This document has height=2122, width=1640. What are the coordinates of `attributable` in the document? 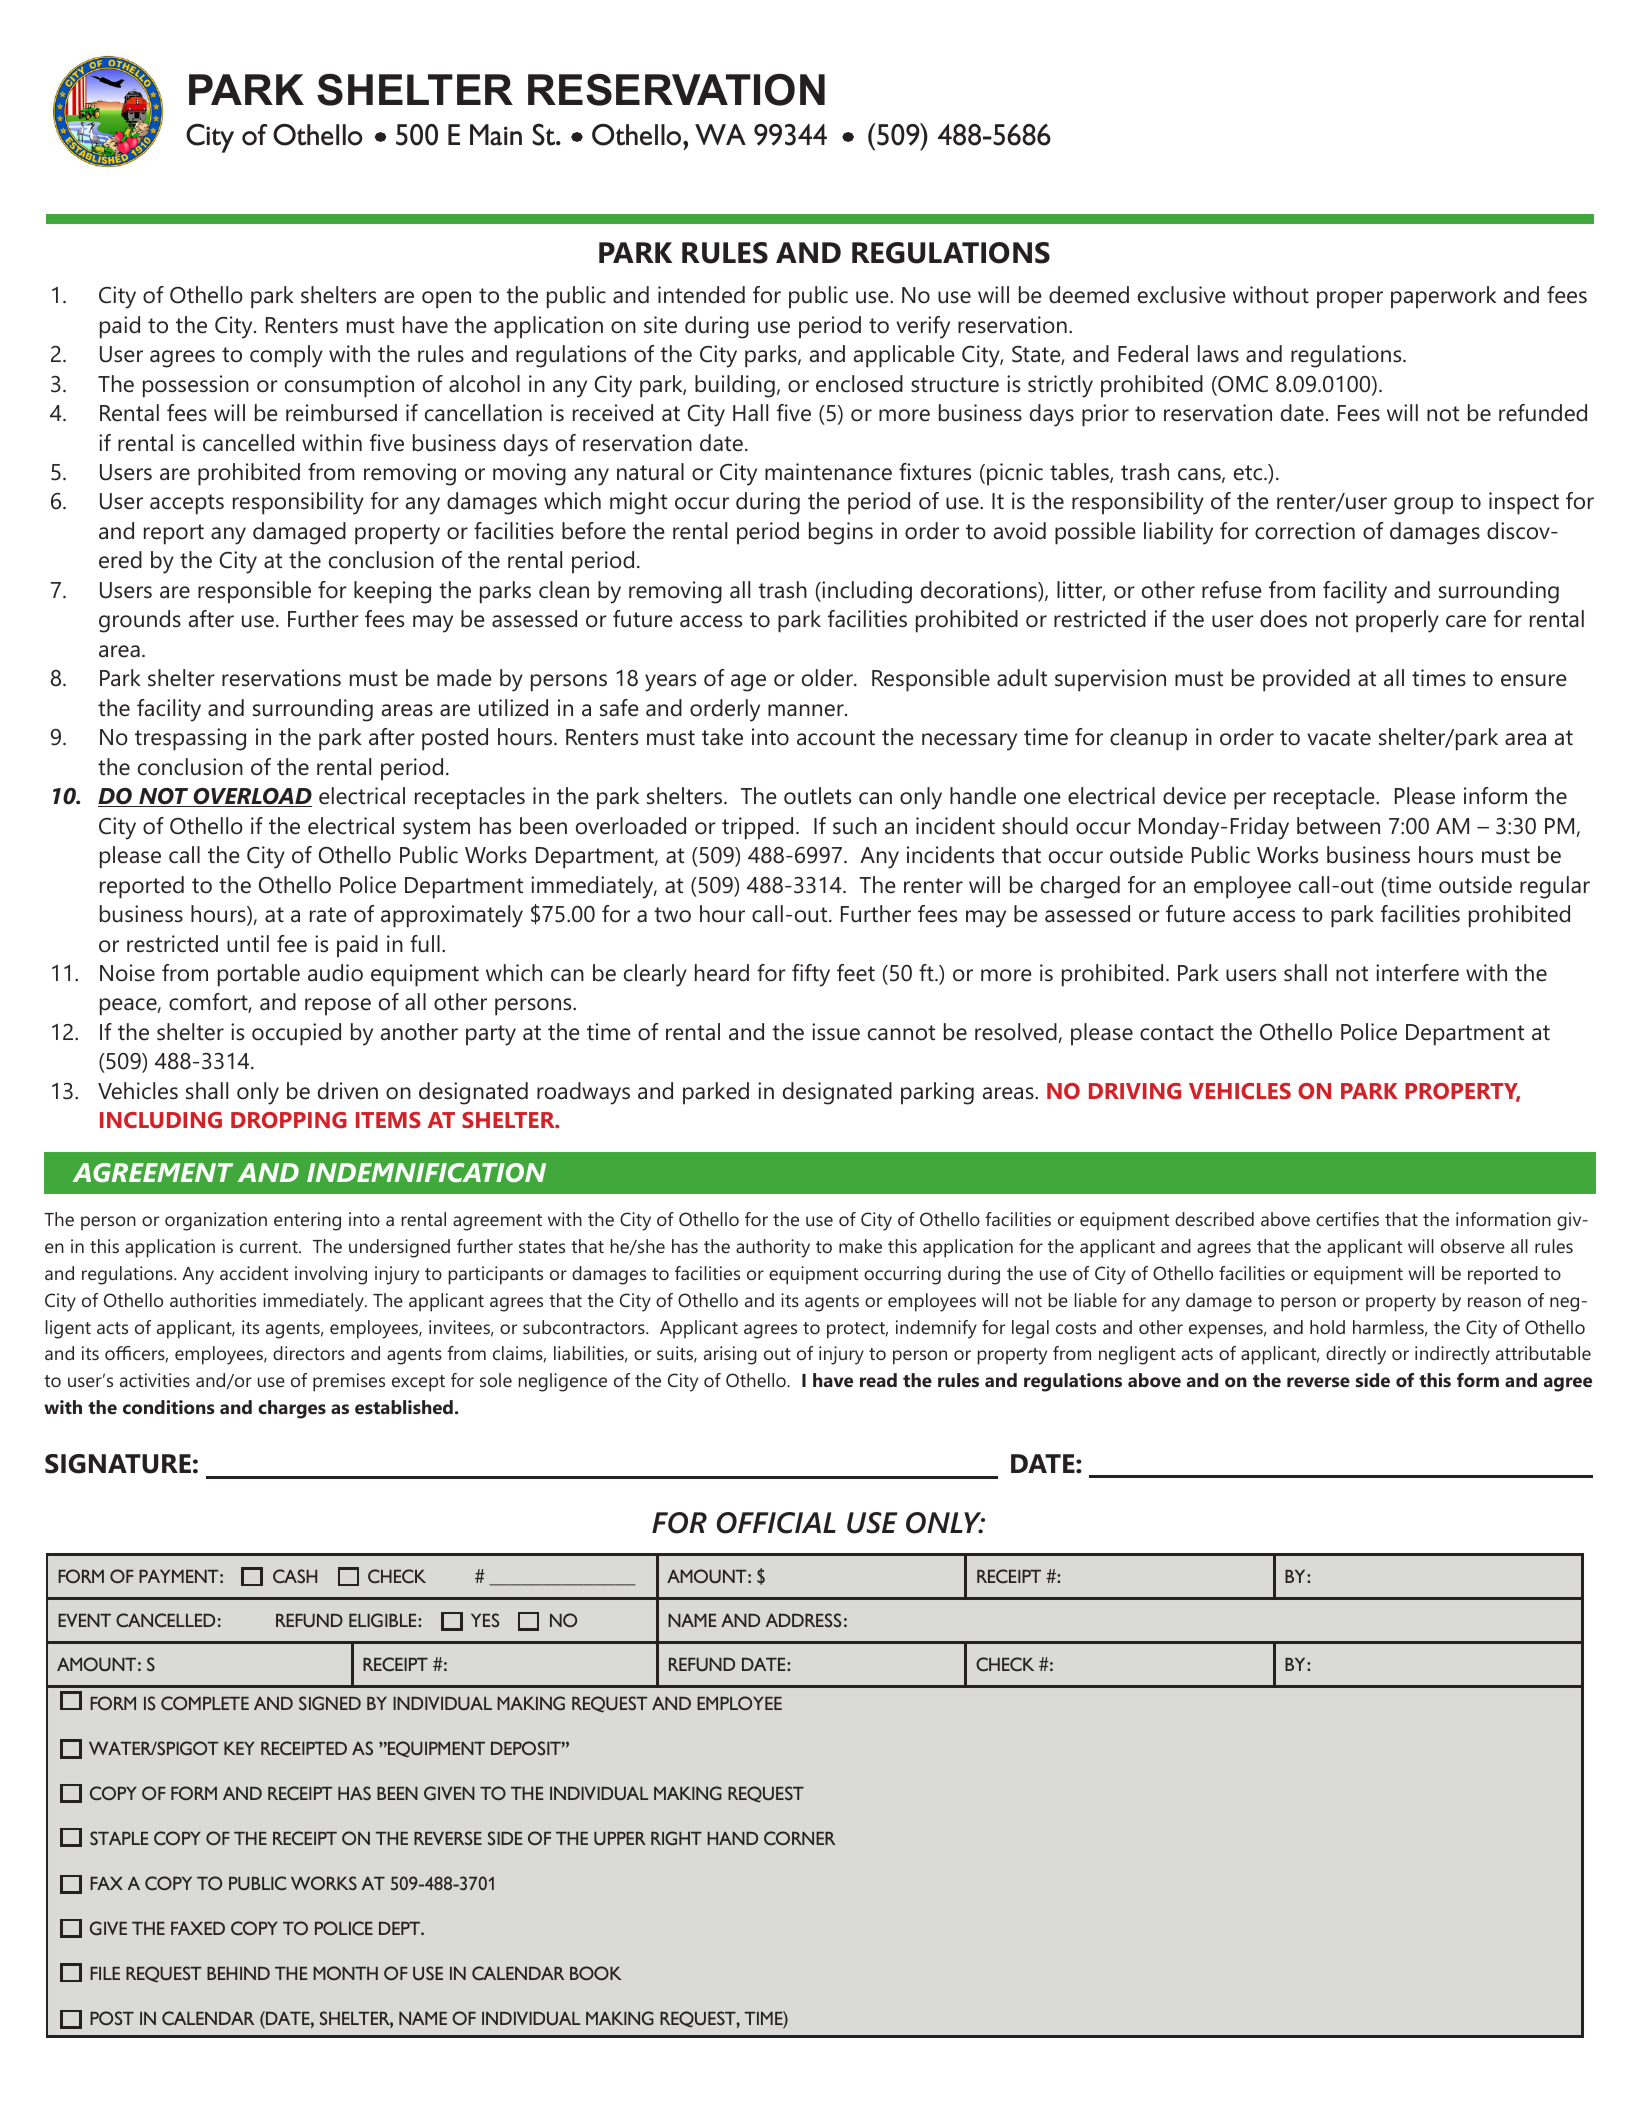 It's located at (1543, 1353).
